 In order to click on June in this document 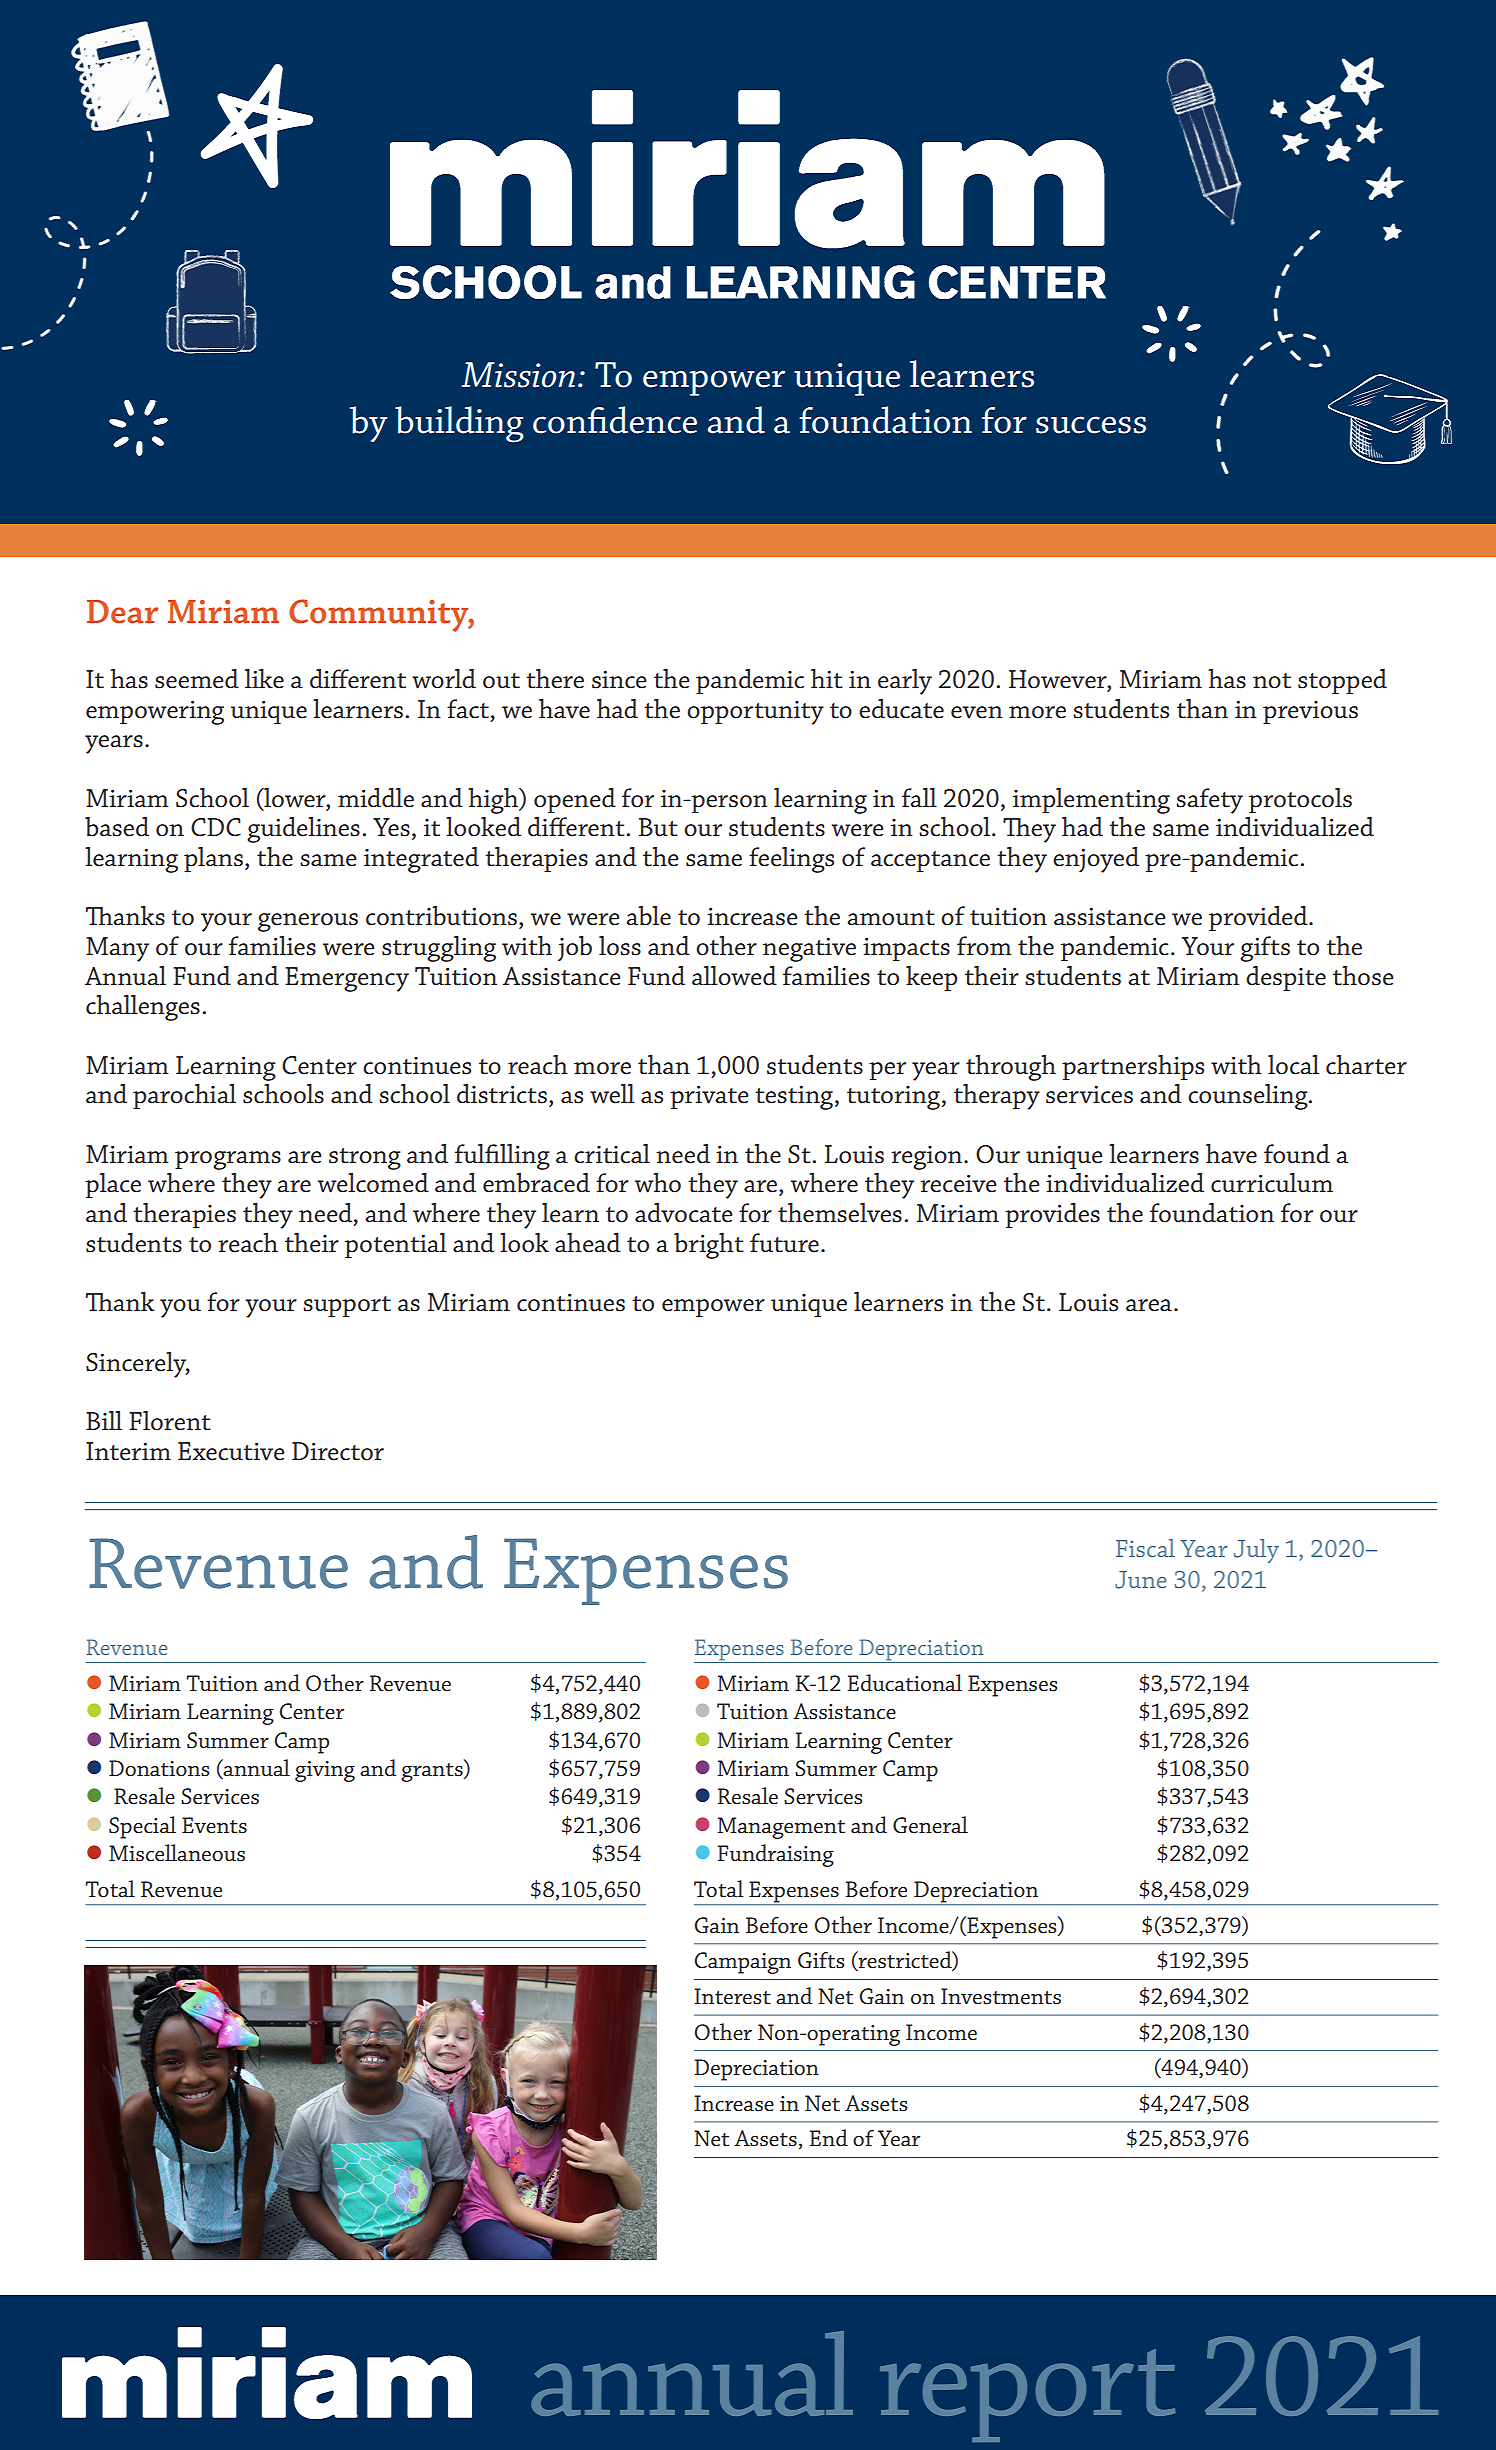, I will do `click(1141, 1580)`.
